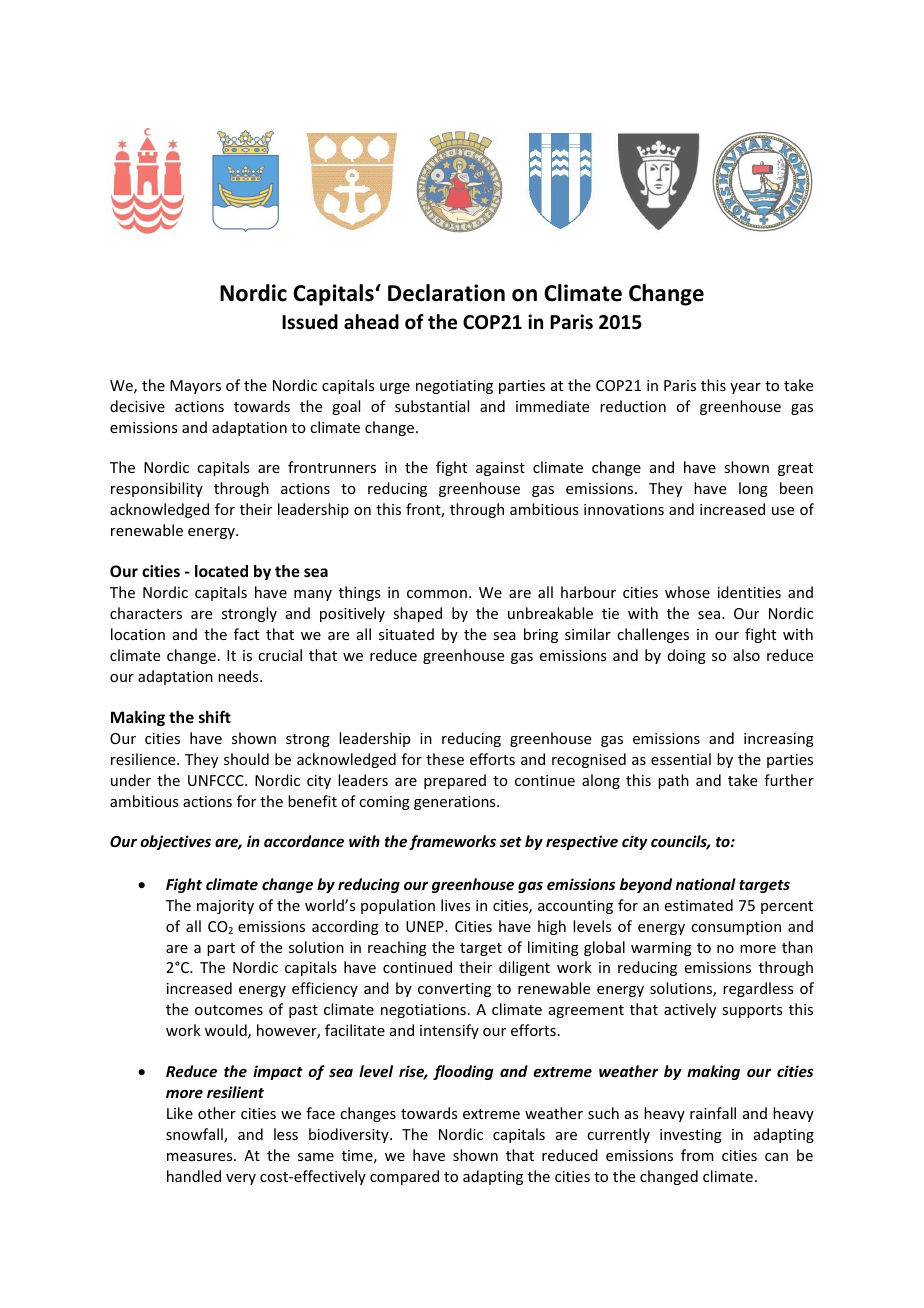 This document has height=1308, width=924. What do you see at coordinates (500, 469) in the document?
I see `against` at bounding box center [500, 469].
